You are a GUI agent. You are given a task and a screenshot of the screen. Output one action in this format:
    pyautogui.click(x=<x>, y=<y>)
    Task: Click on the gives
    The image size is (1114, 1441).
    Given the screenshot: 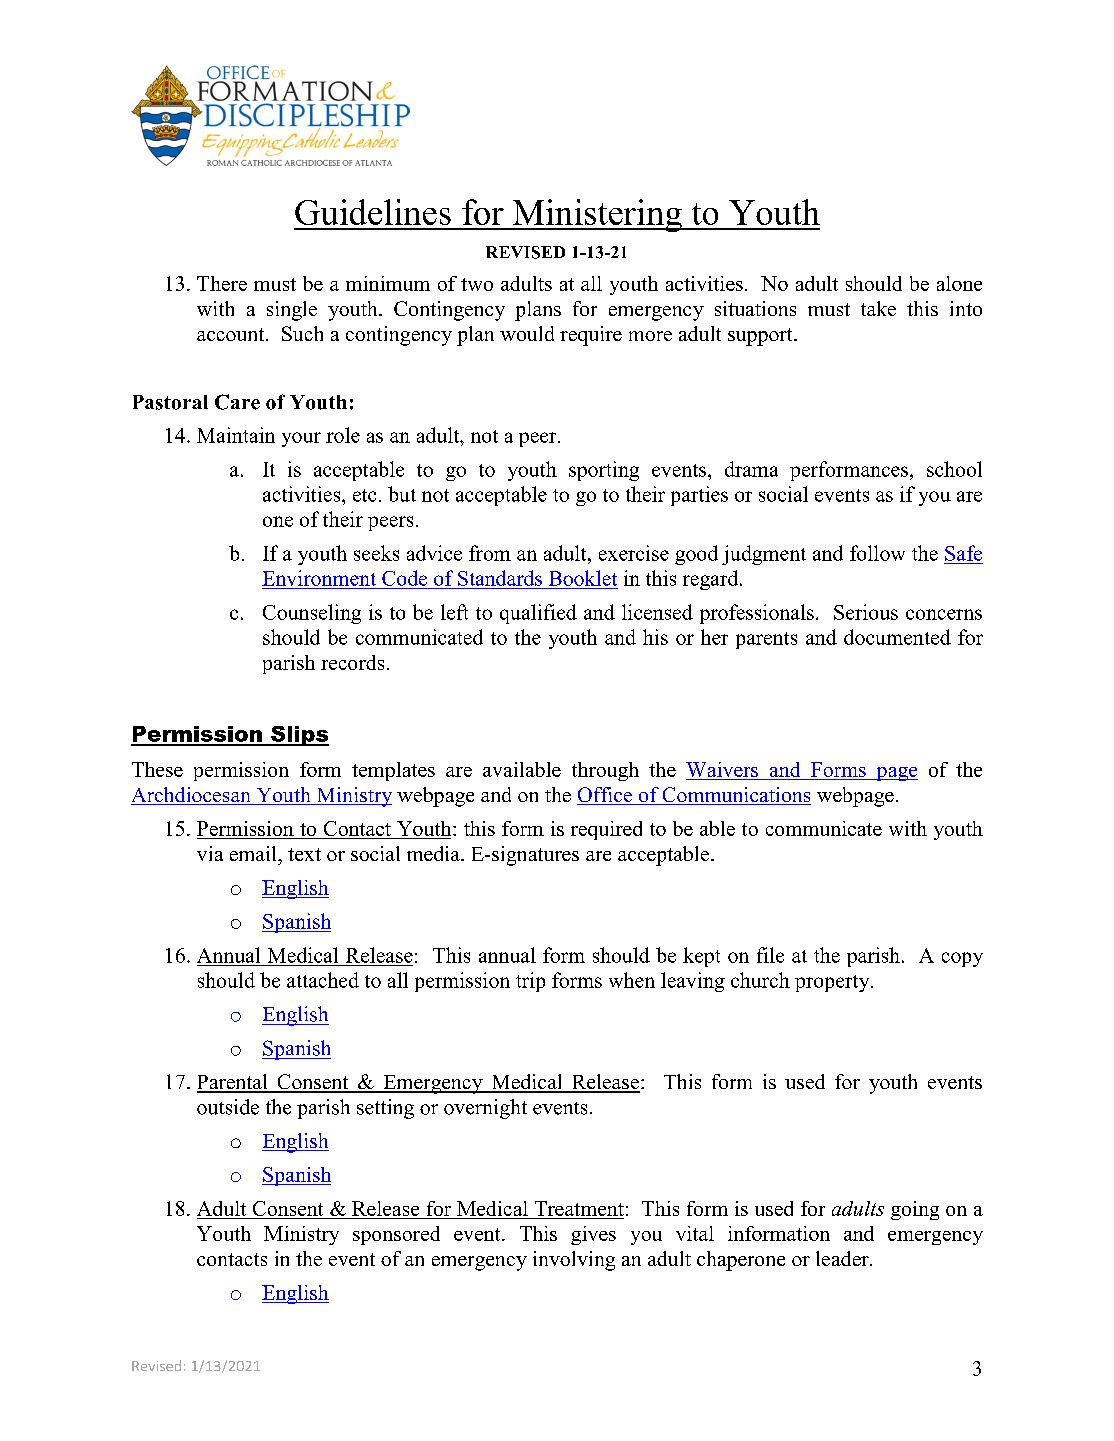 What is the action you would take?
    pyautogui.click(x=593, y=1235)
